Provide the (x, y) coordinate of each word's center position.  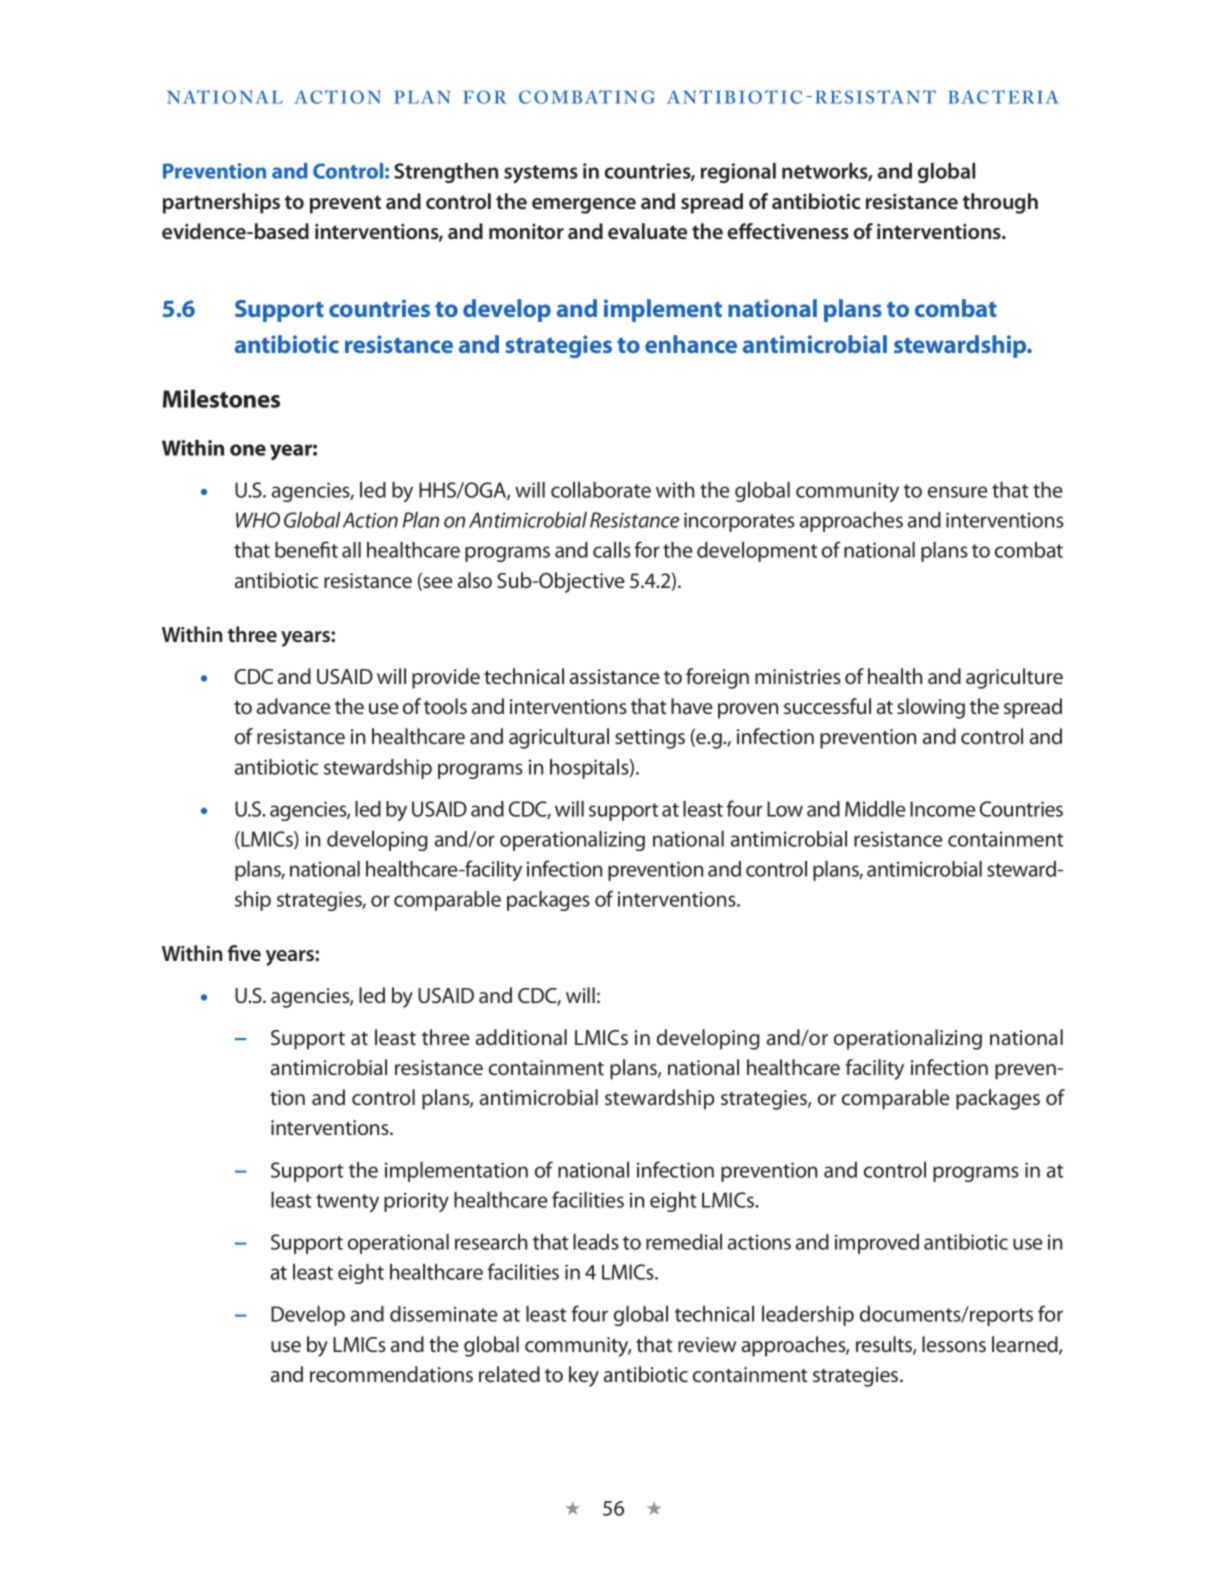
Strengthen (446, 173)
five (244, 953)
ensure (958, 492)
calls (612, 550)
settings (650, 739)
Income (943, 809)
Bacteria (1003, 97)
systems (541, 174)
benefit (306, 549)
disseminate (444, 1314)
